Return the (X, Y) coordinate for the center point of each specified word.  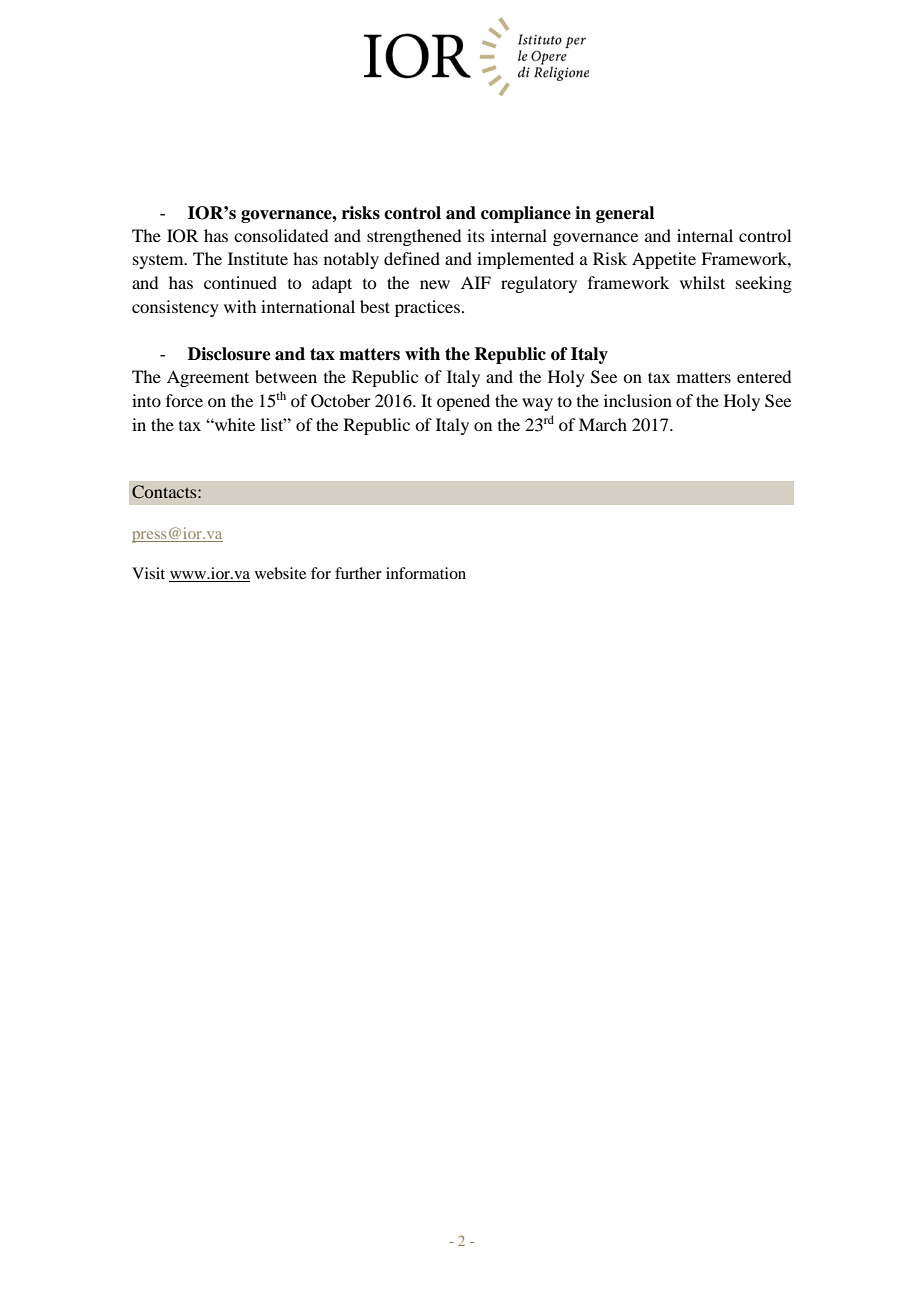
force (184, 400)
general (625, 214)
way (537, 404)
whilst (702, 282)
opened (463, 402)
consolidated (281, 235)
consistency (175, 308)
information (426, 573)
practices (427, 308)
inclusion (638, 400)
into (146, 400)
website (280, 573)
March (603, 424)
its (476, 235)
